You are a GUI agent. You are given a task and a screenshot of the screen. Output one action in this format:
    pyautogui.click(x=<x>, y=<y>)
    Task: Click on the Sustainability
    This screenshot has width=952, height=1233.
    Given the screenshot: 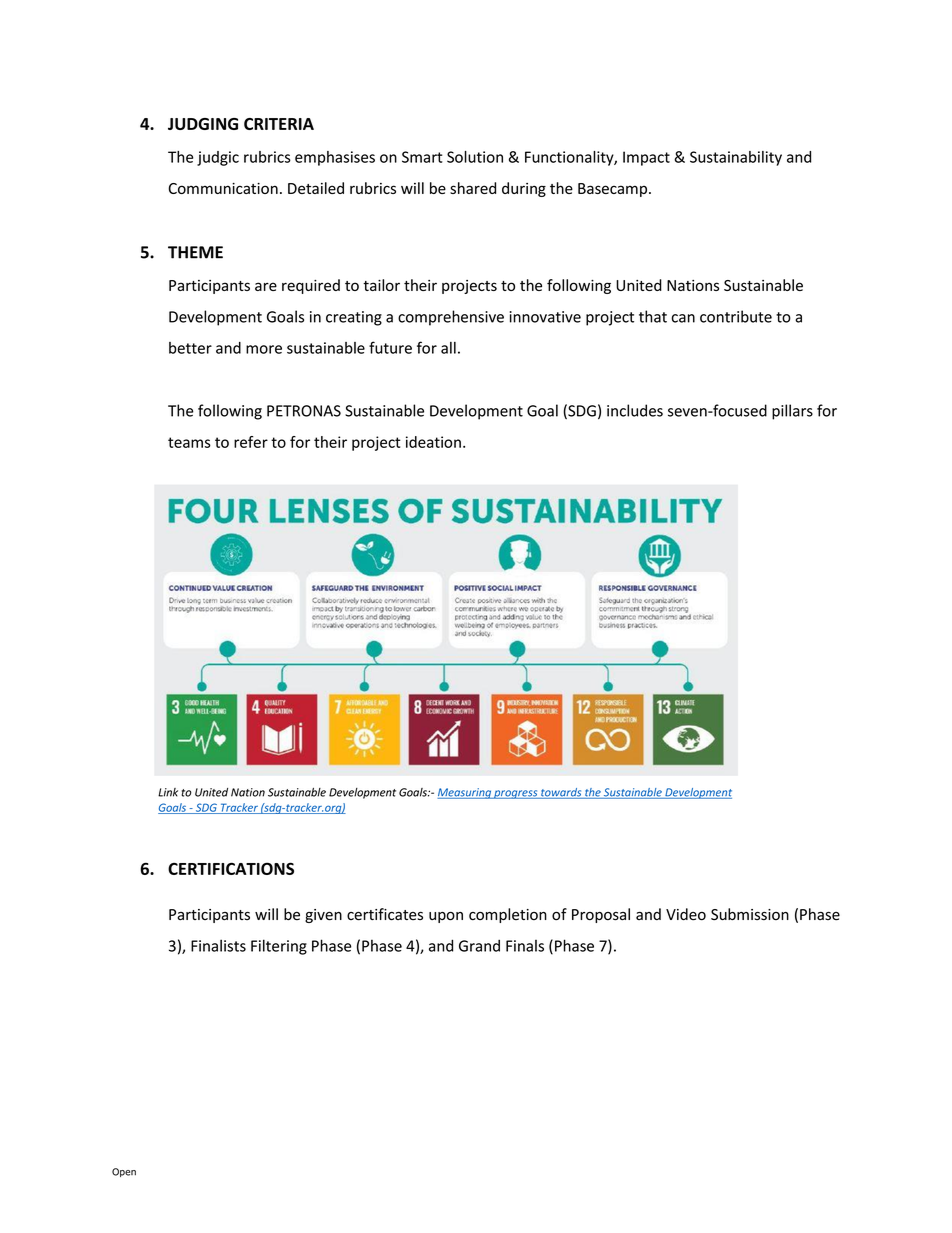 What is the action you would take?
    pyautogui.click(x=736, y=158)
